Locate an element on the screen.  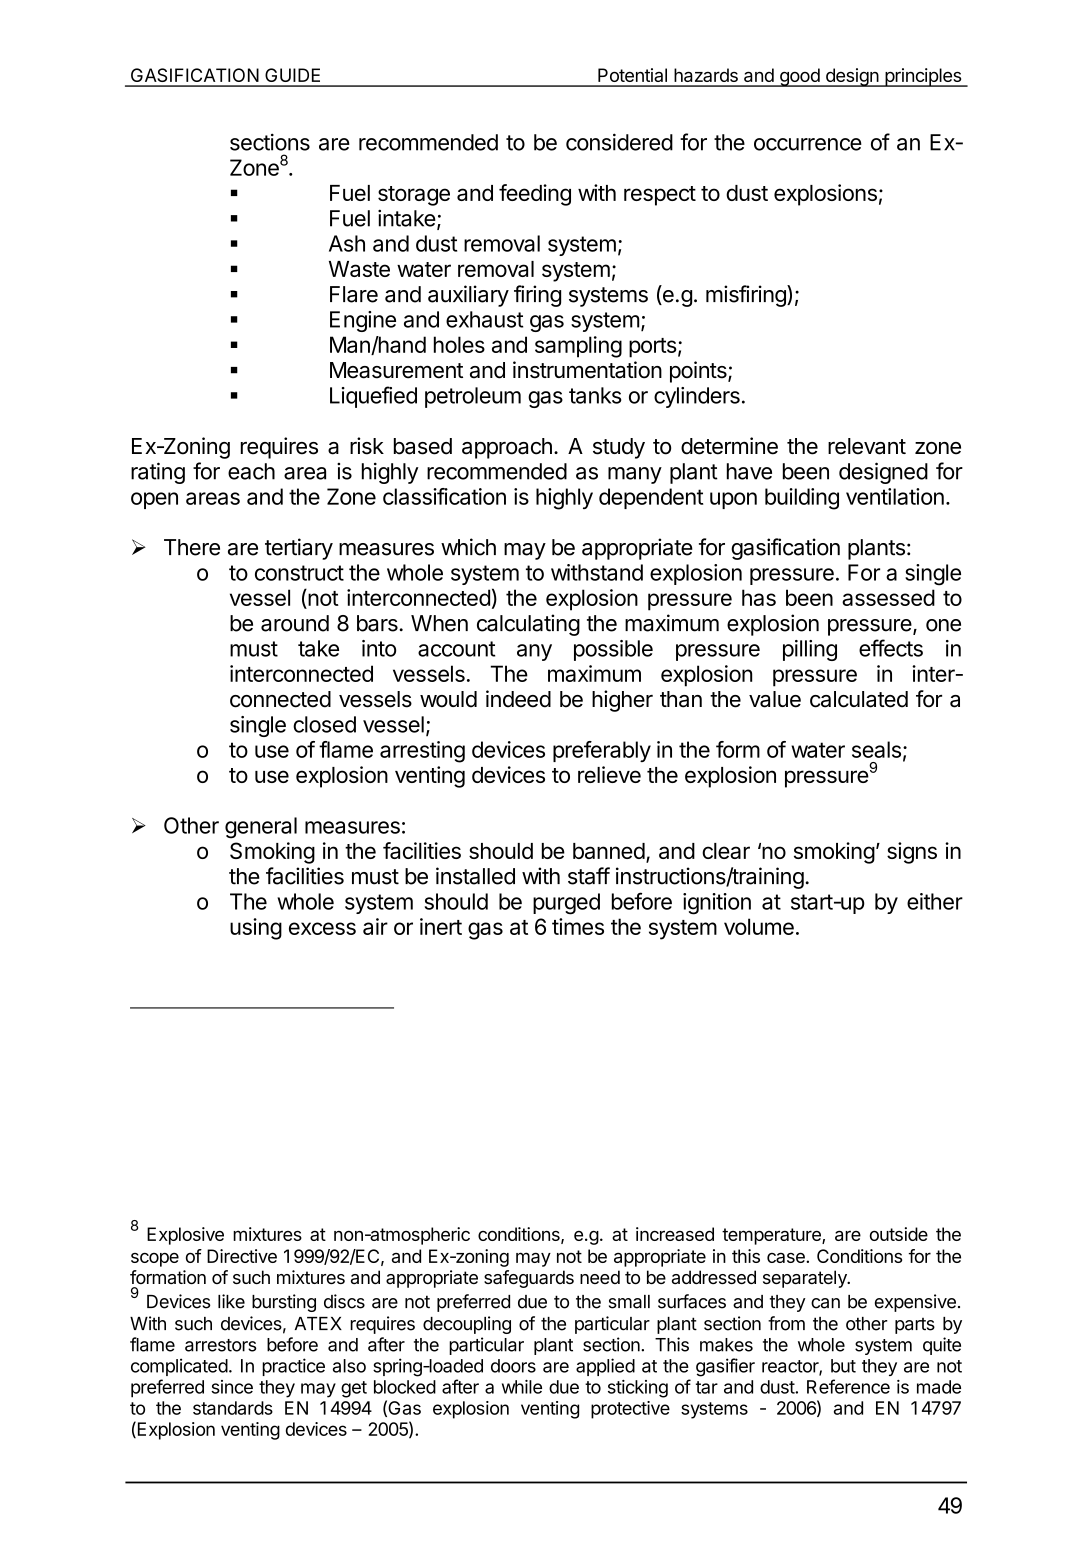
relevant is located at coordinates (867, 446).
